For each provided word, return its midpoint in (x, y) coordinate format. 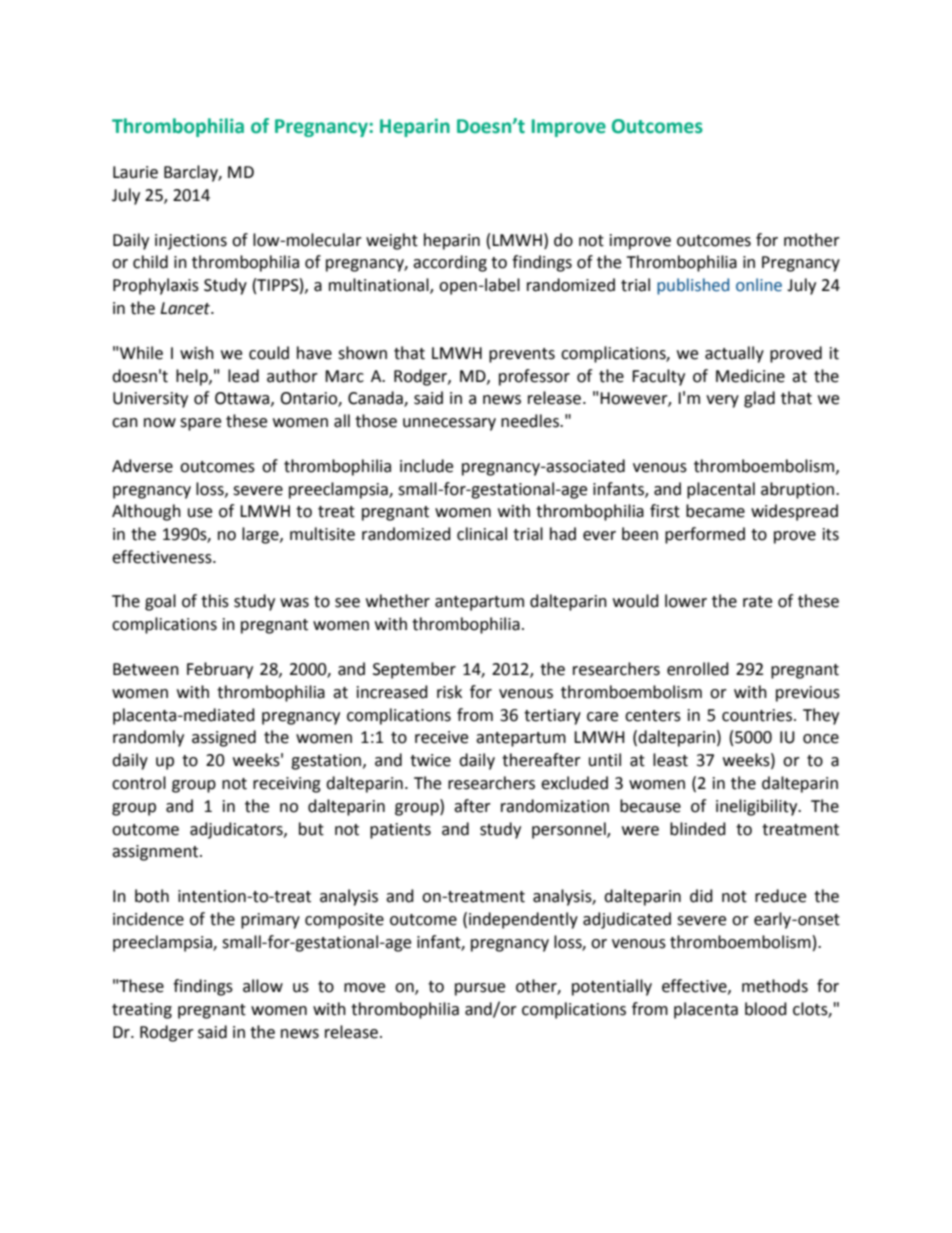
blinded (698, 829)
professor (534, 377)
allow (263, 986)
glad (759, 399)
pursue (480, 989)
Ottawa (242, 398)
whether (398, 601)
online (759, 285)
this (215, 601)
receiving (287, 785)
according (450, 263)
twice (430, 760)
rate (757, 602)
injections (191, 242)
